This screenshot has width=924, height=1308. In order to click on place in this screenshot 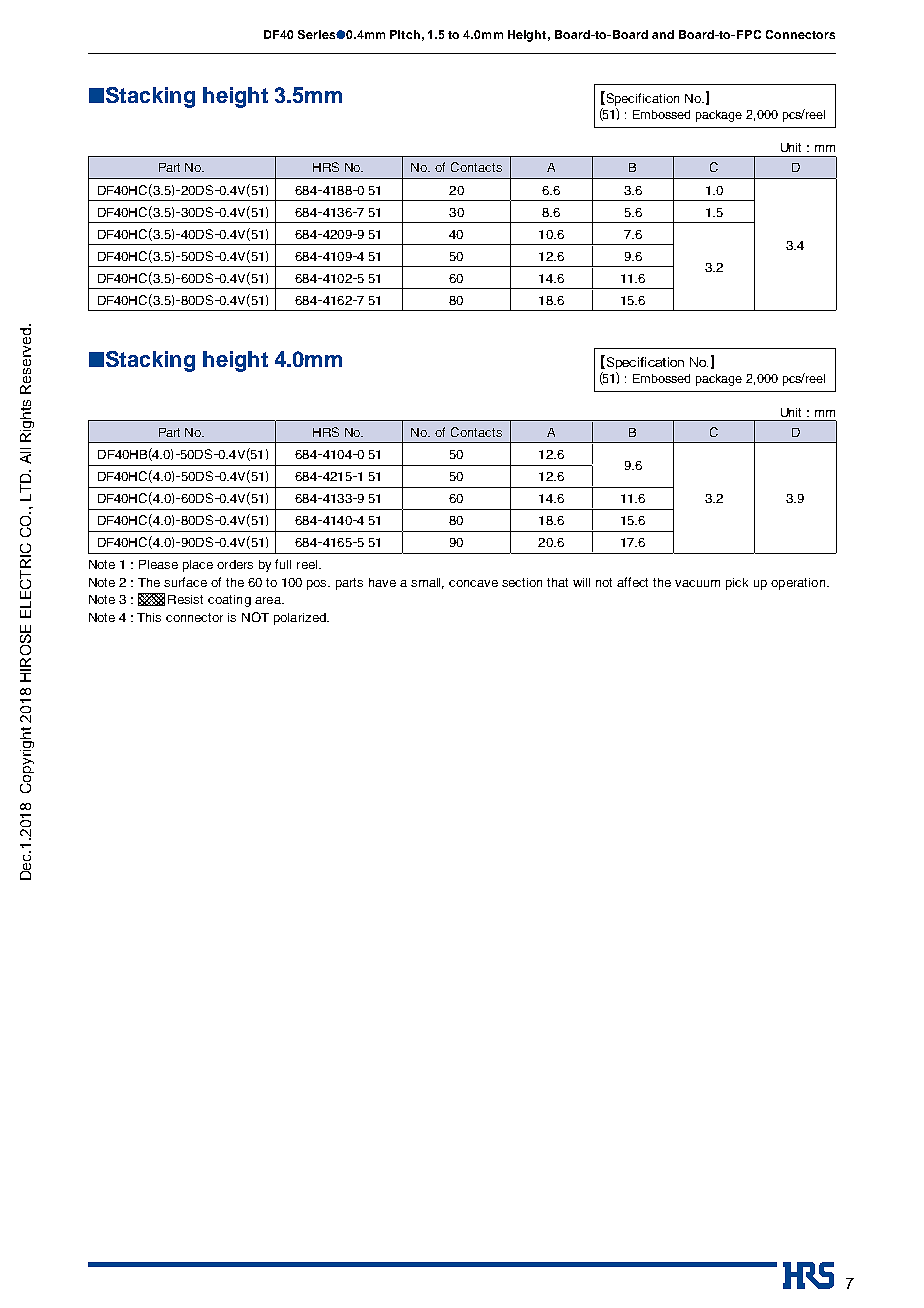, I will do `click(198, 566)`.
